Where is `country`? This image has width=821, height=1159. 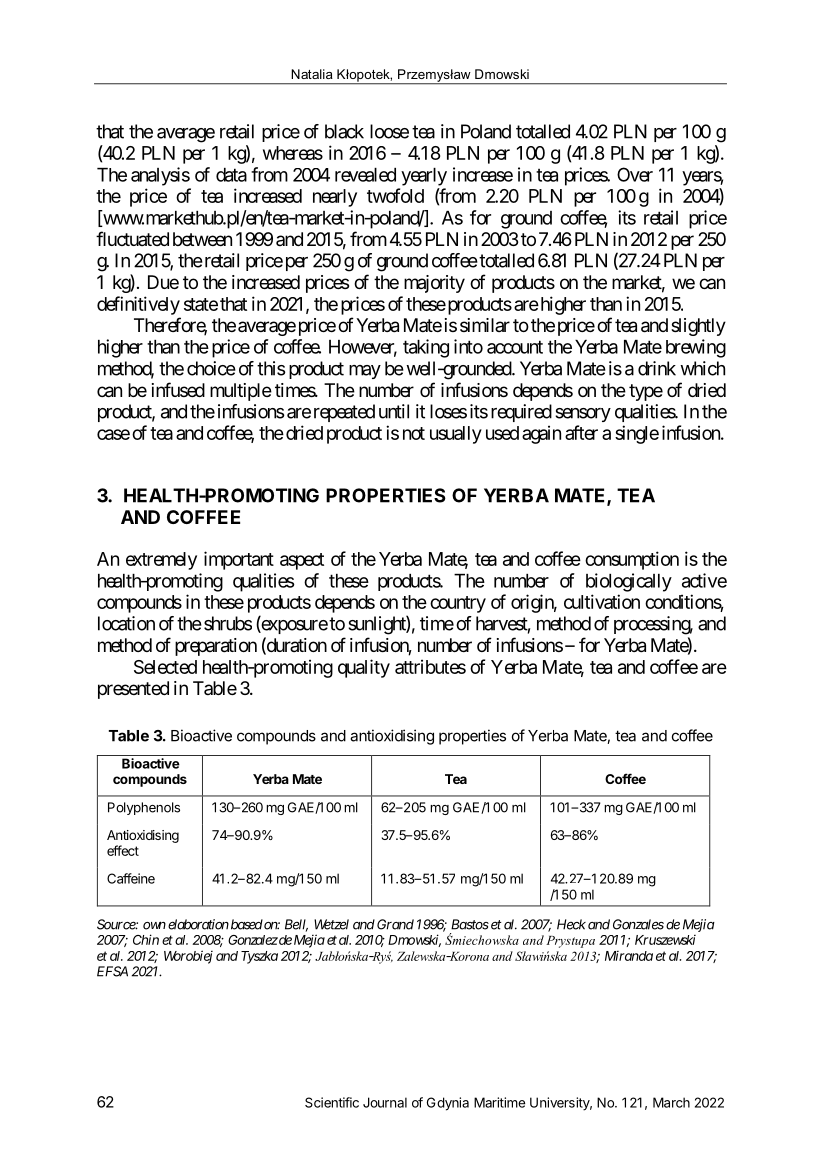 country is located at coordinates (458, 604).
